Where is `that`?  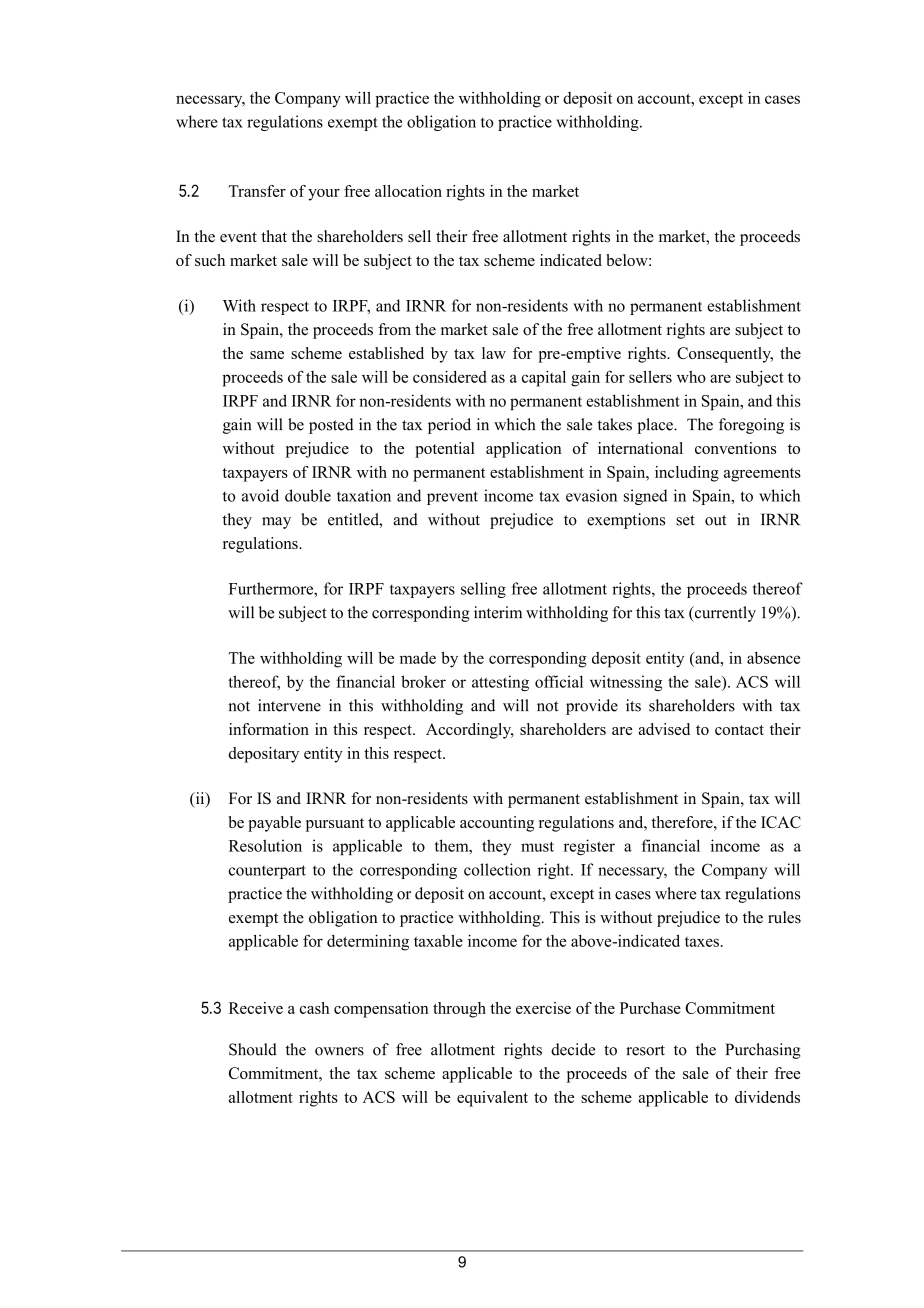 that is located at coordinates (274, 236).
